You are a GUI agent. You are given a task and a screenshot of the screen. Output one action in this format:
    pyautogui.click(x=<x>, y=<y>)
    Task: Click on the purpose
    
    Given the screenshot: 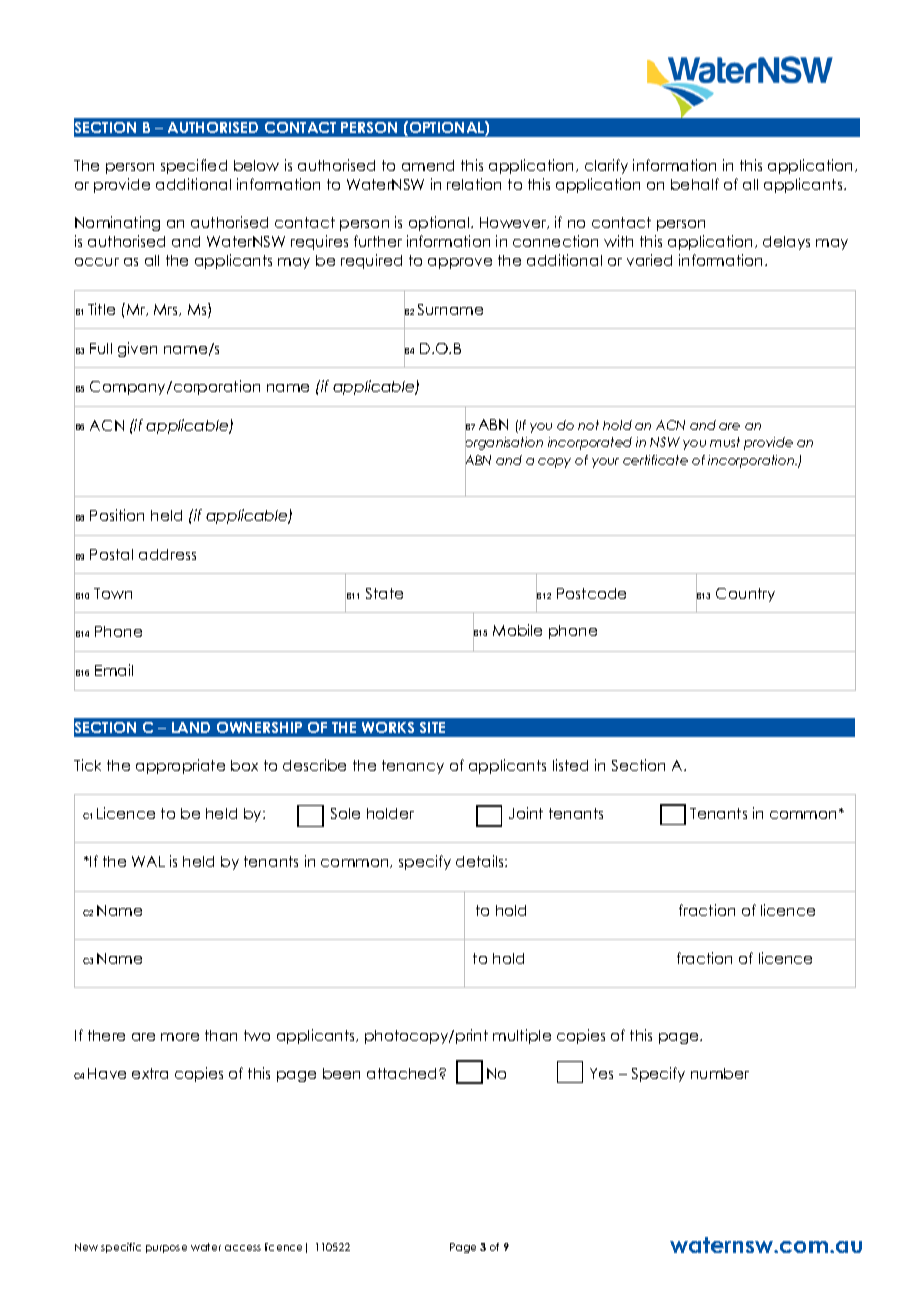 What is the action you would take?
    pyautogui.click(x=166, y=1249)
